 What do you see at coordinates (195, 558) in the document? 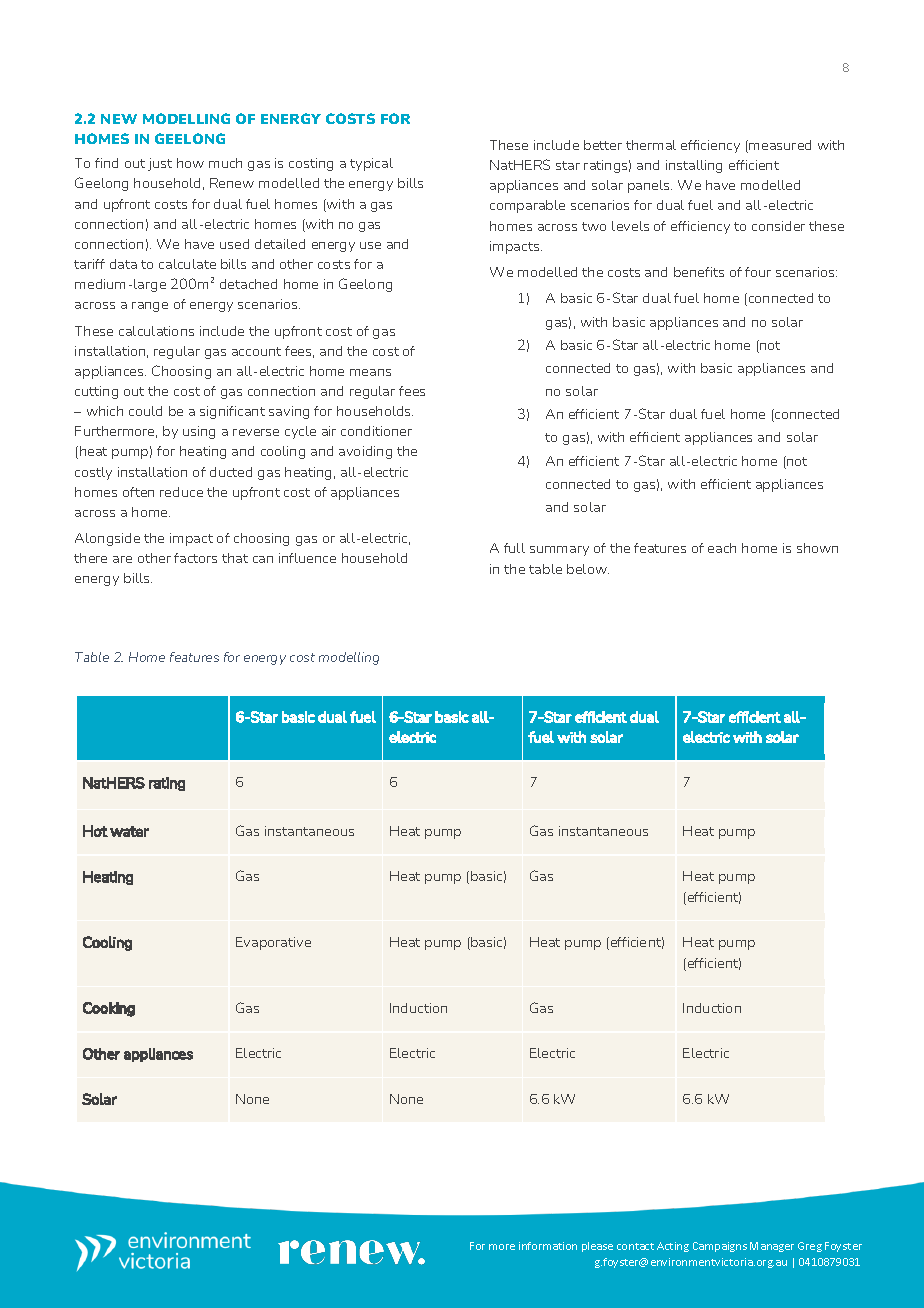
I see `factors` at bounding box center [195, 558].
